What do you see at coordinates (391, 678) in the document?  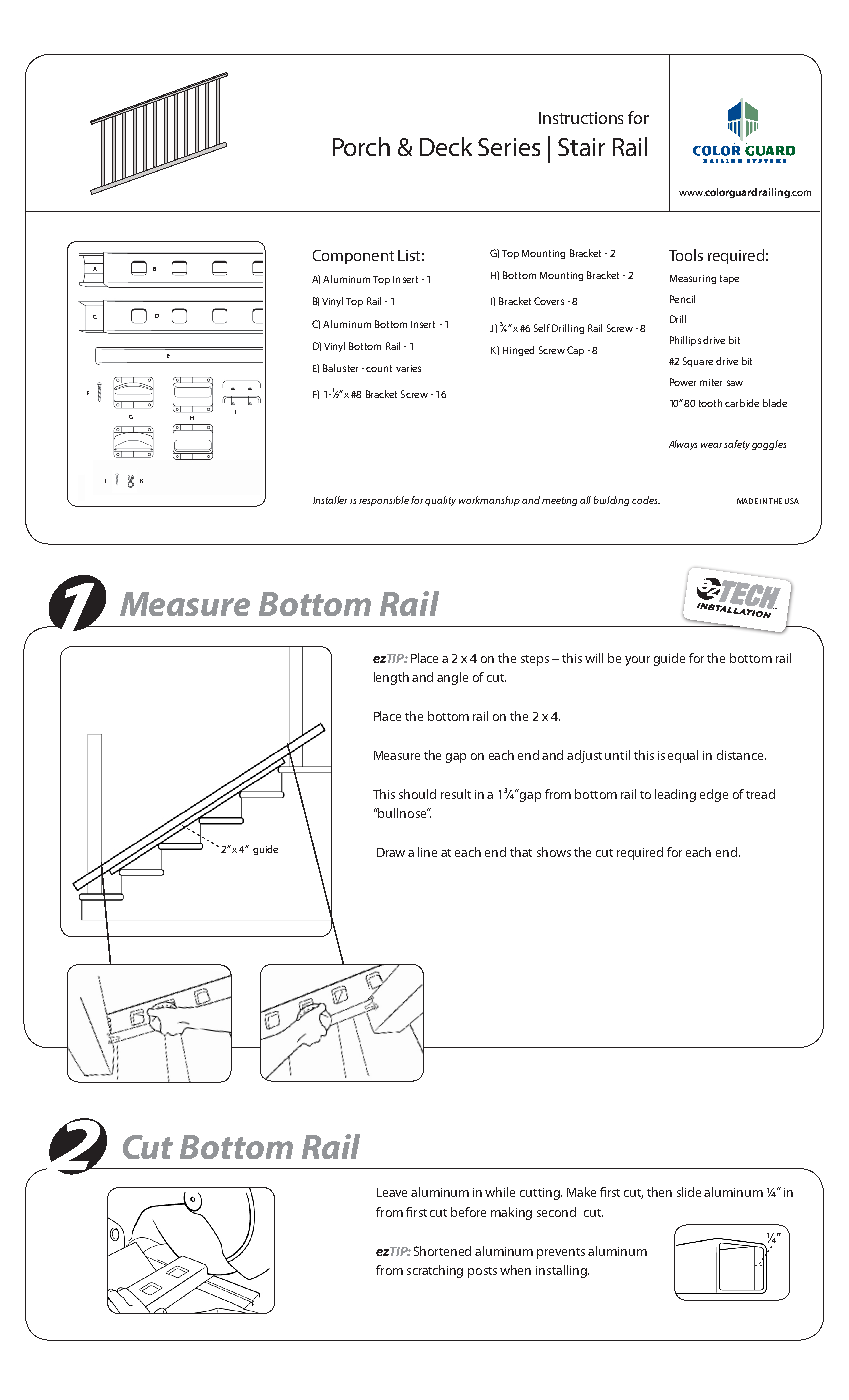 I see `length` at bounding box center [391, 678].
